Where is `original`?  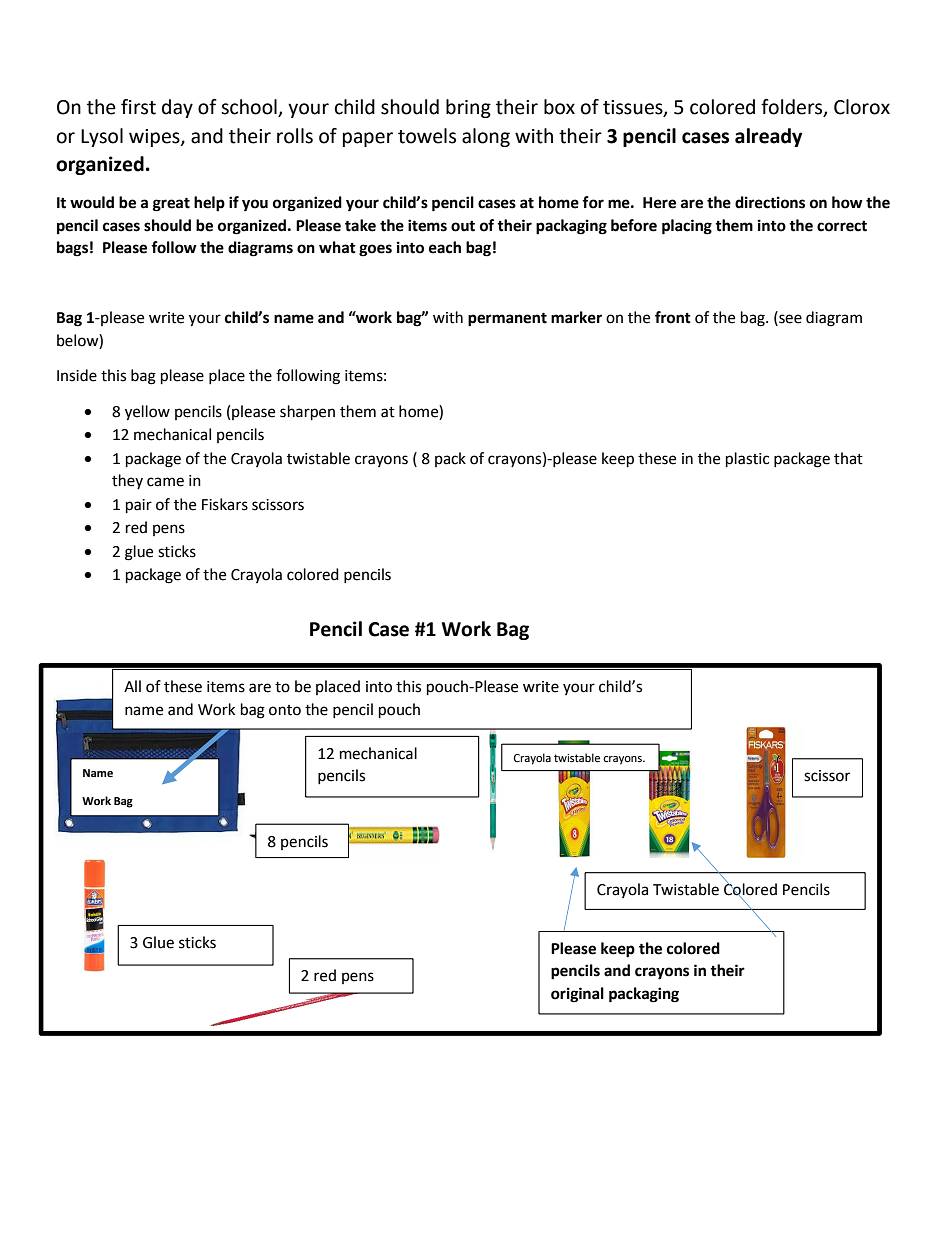 original is located at coordinates (577, 995).
